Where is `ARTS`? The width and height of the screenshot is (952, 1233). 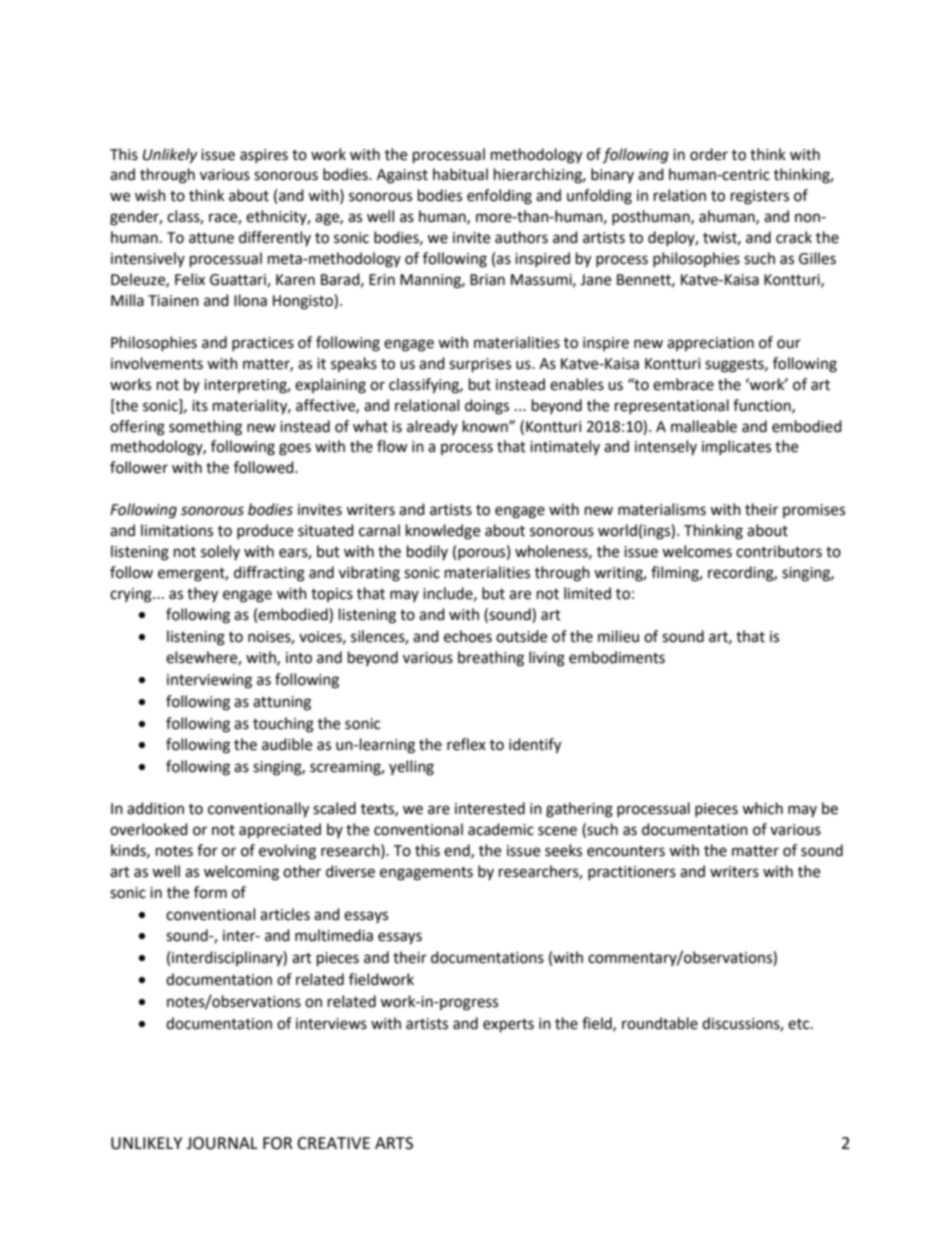
ARTS is located at coordinates (394, 1143).
